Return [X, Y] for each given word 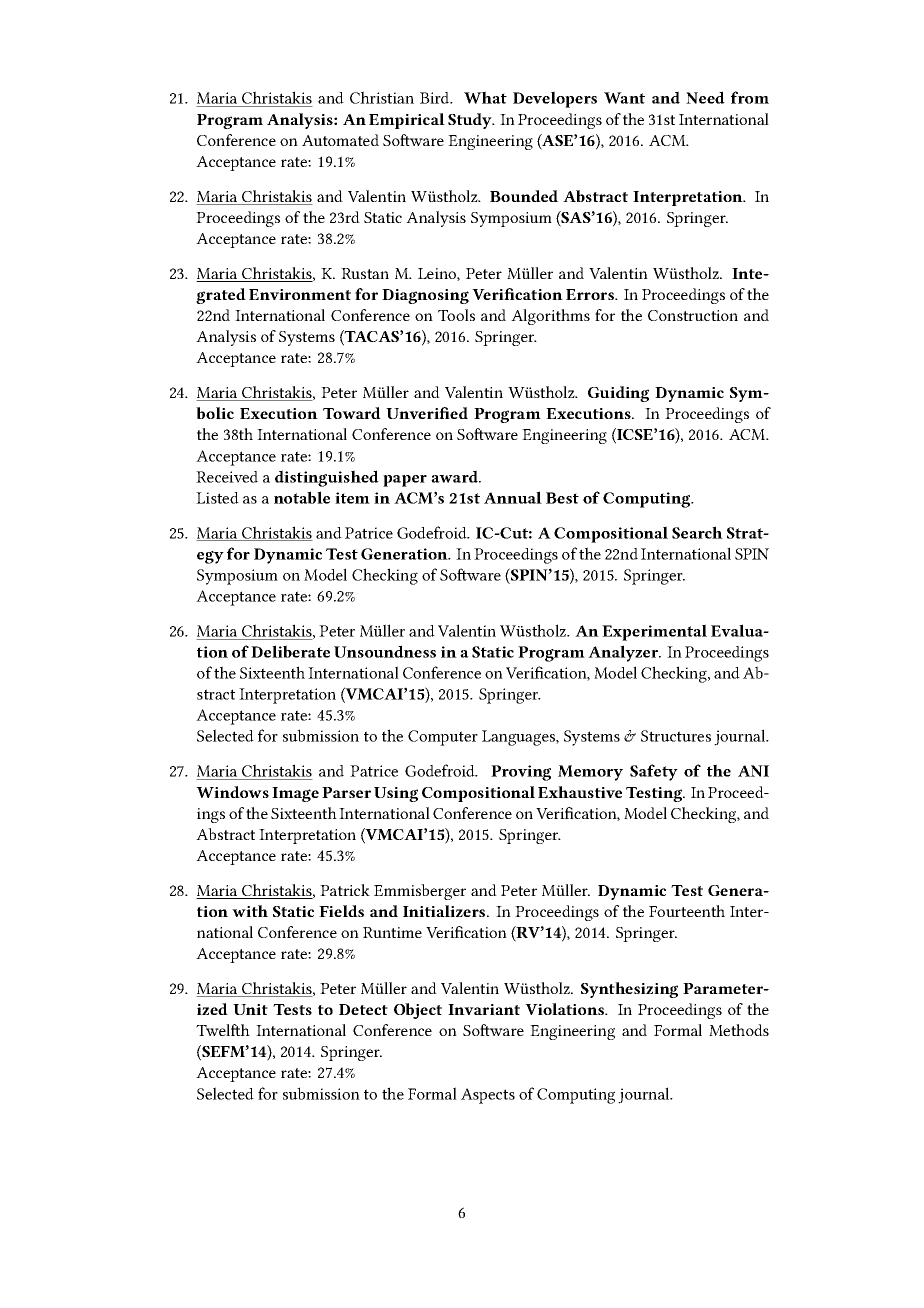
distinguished [327, 478]
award [455, 476]
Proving [521, 773]
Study [471, 121]
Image [295, 794]
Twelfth [223, 1030]
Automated [340, 140]
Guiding [618, 394]
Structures [676, 736]
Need [705, 97]
